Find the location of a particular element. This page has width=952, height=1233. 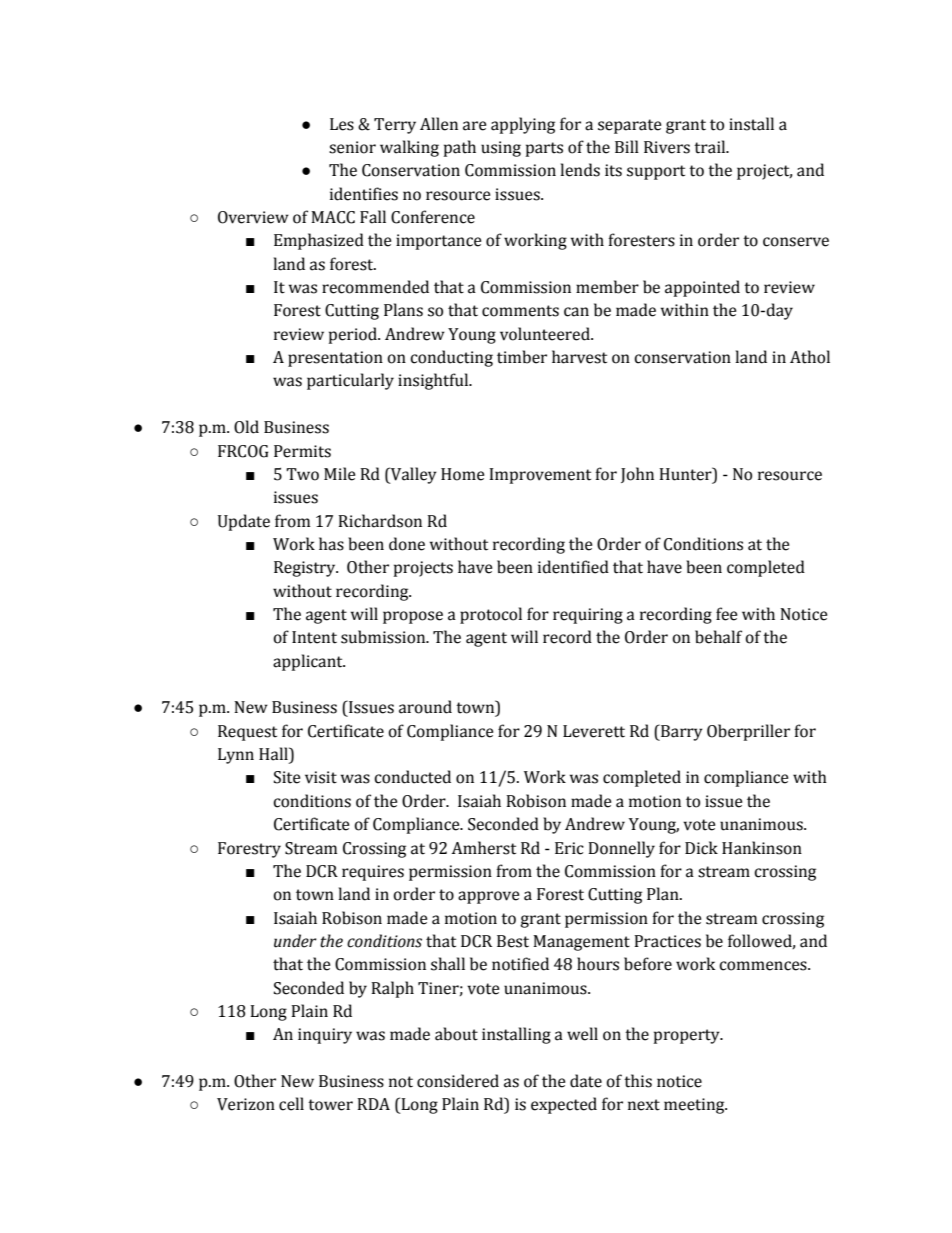

trail is located at coordinates (711, 147).
